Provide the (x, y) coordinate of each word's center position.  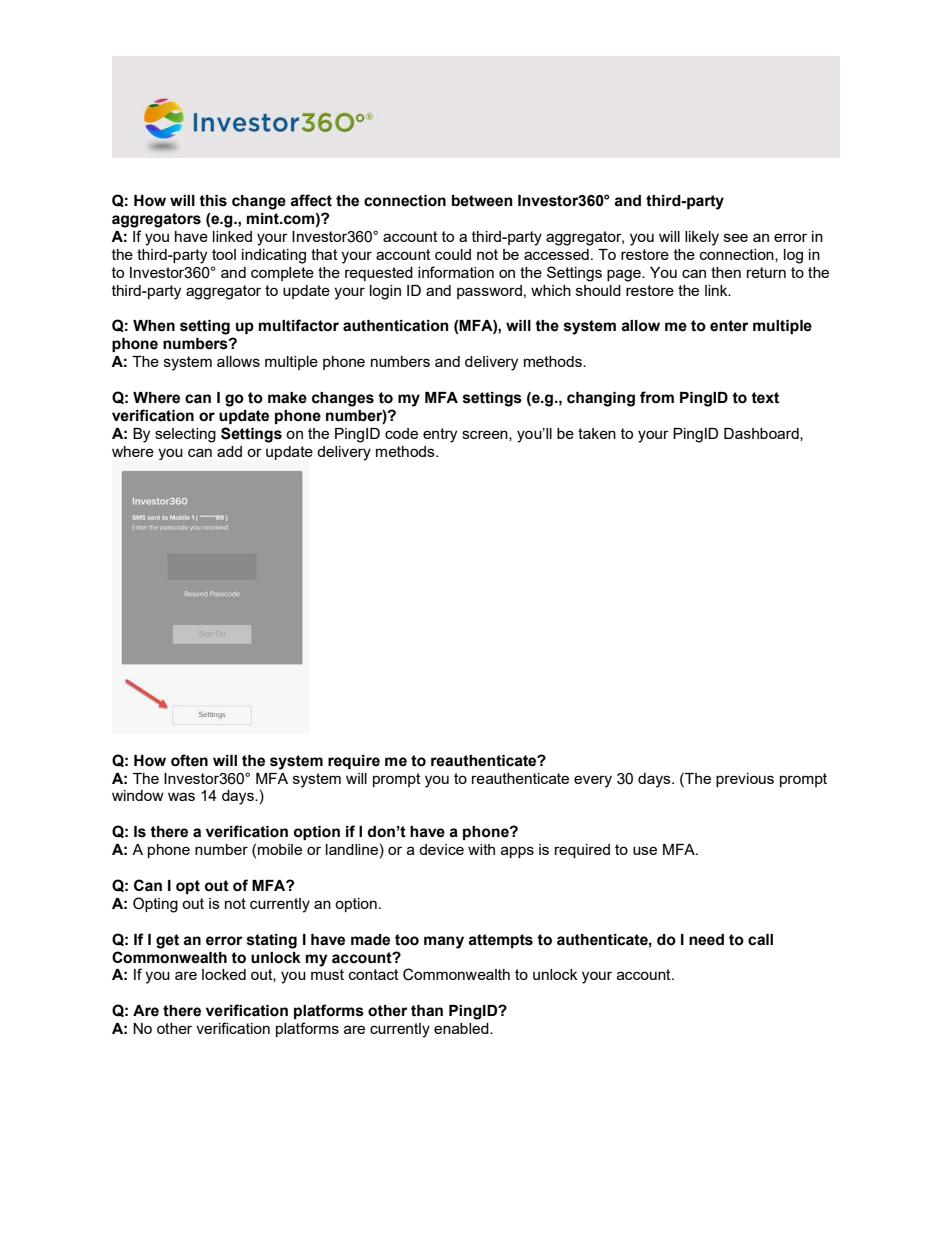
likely (702, 238)
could (453, 254)
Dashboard (762, 434)
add (229, 451)
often (189, 760)
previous (745, 780)
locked (224, 974)
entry (440, 435)
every (593, 781)
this (213, 201)
